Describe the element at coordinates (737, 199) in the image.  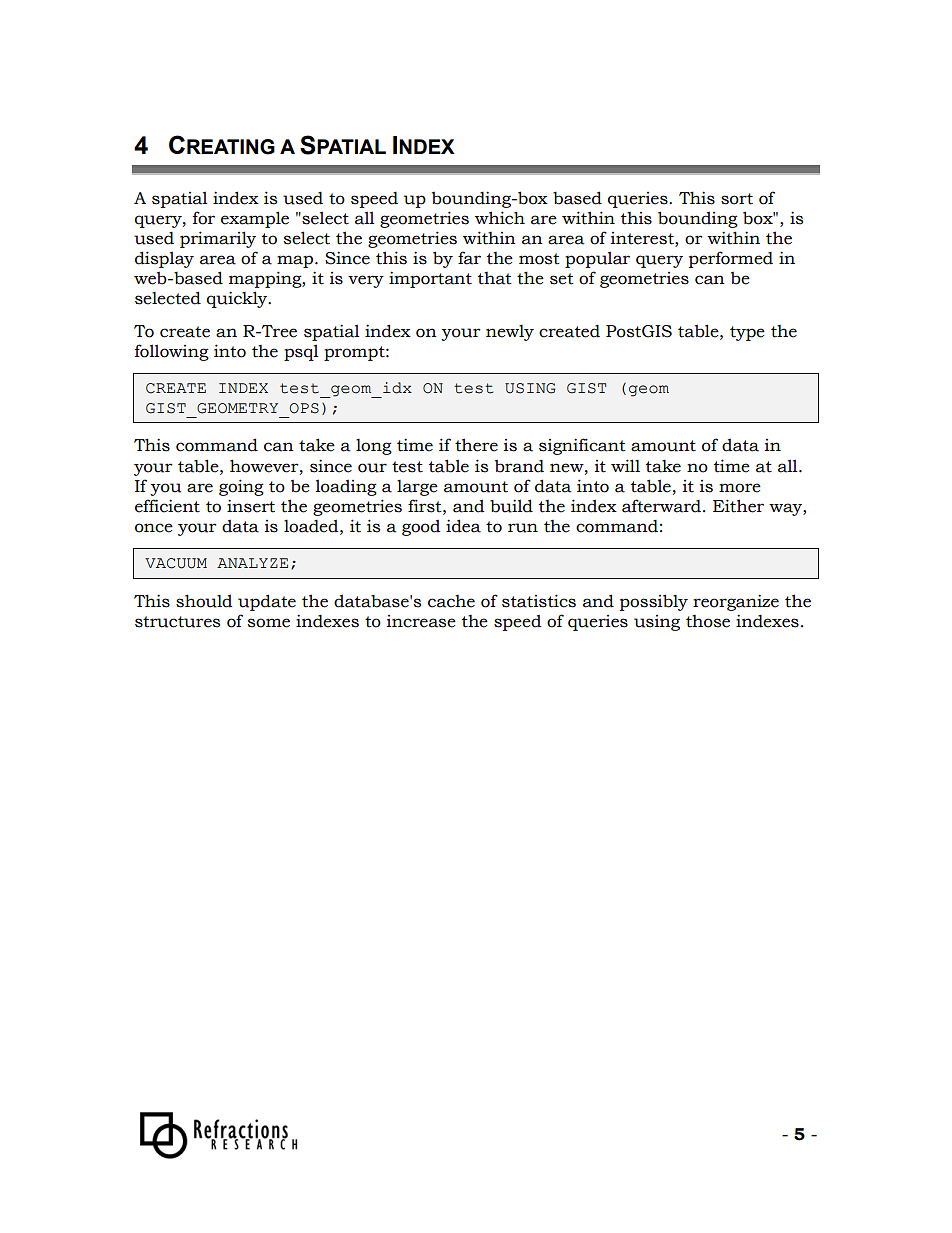
I see `sort` at that location.
